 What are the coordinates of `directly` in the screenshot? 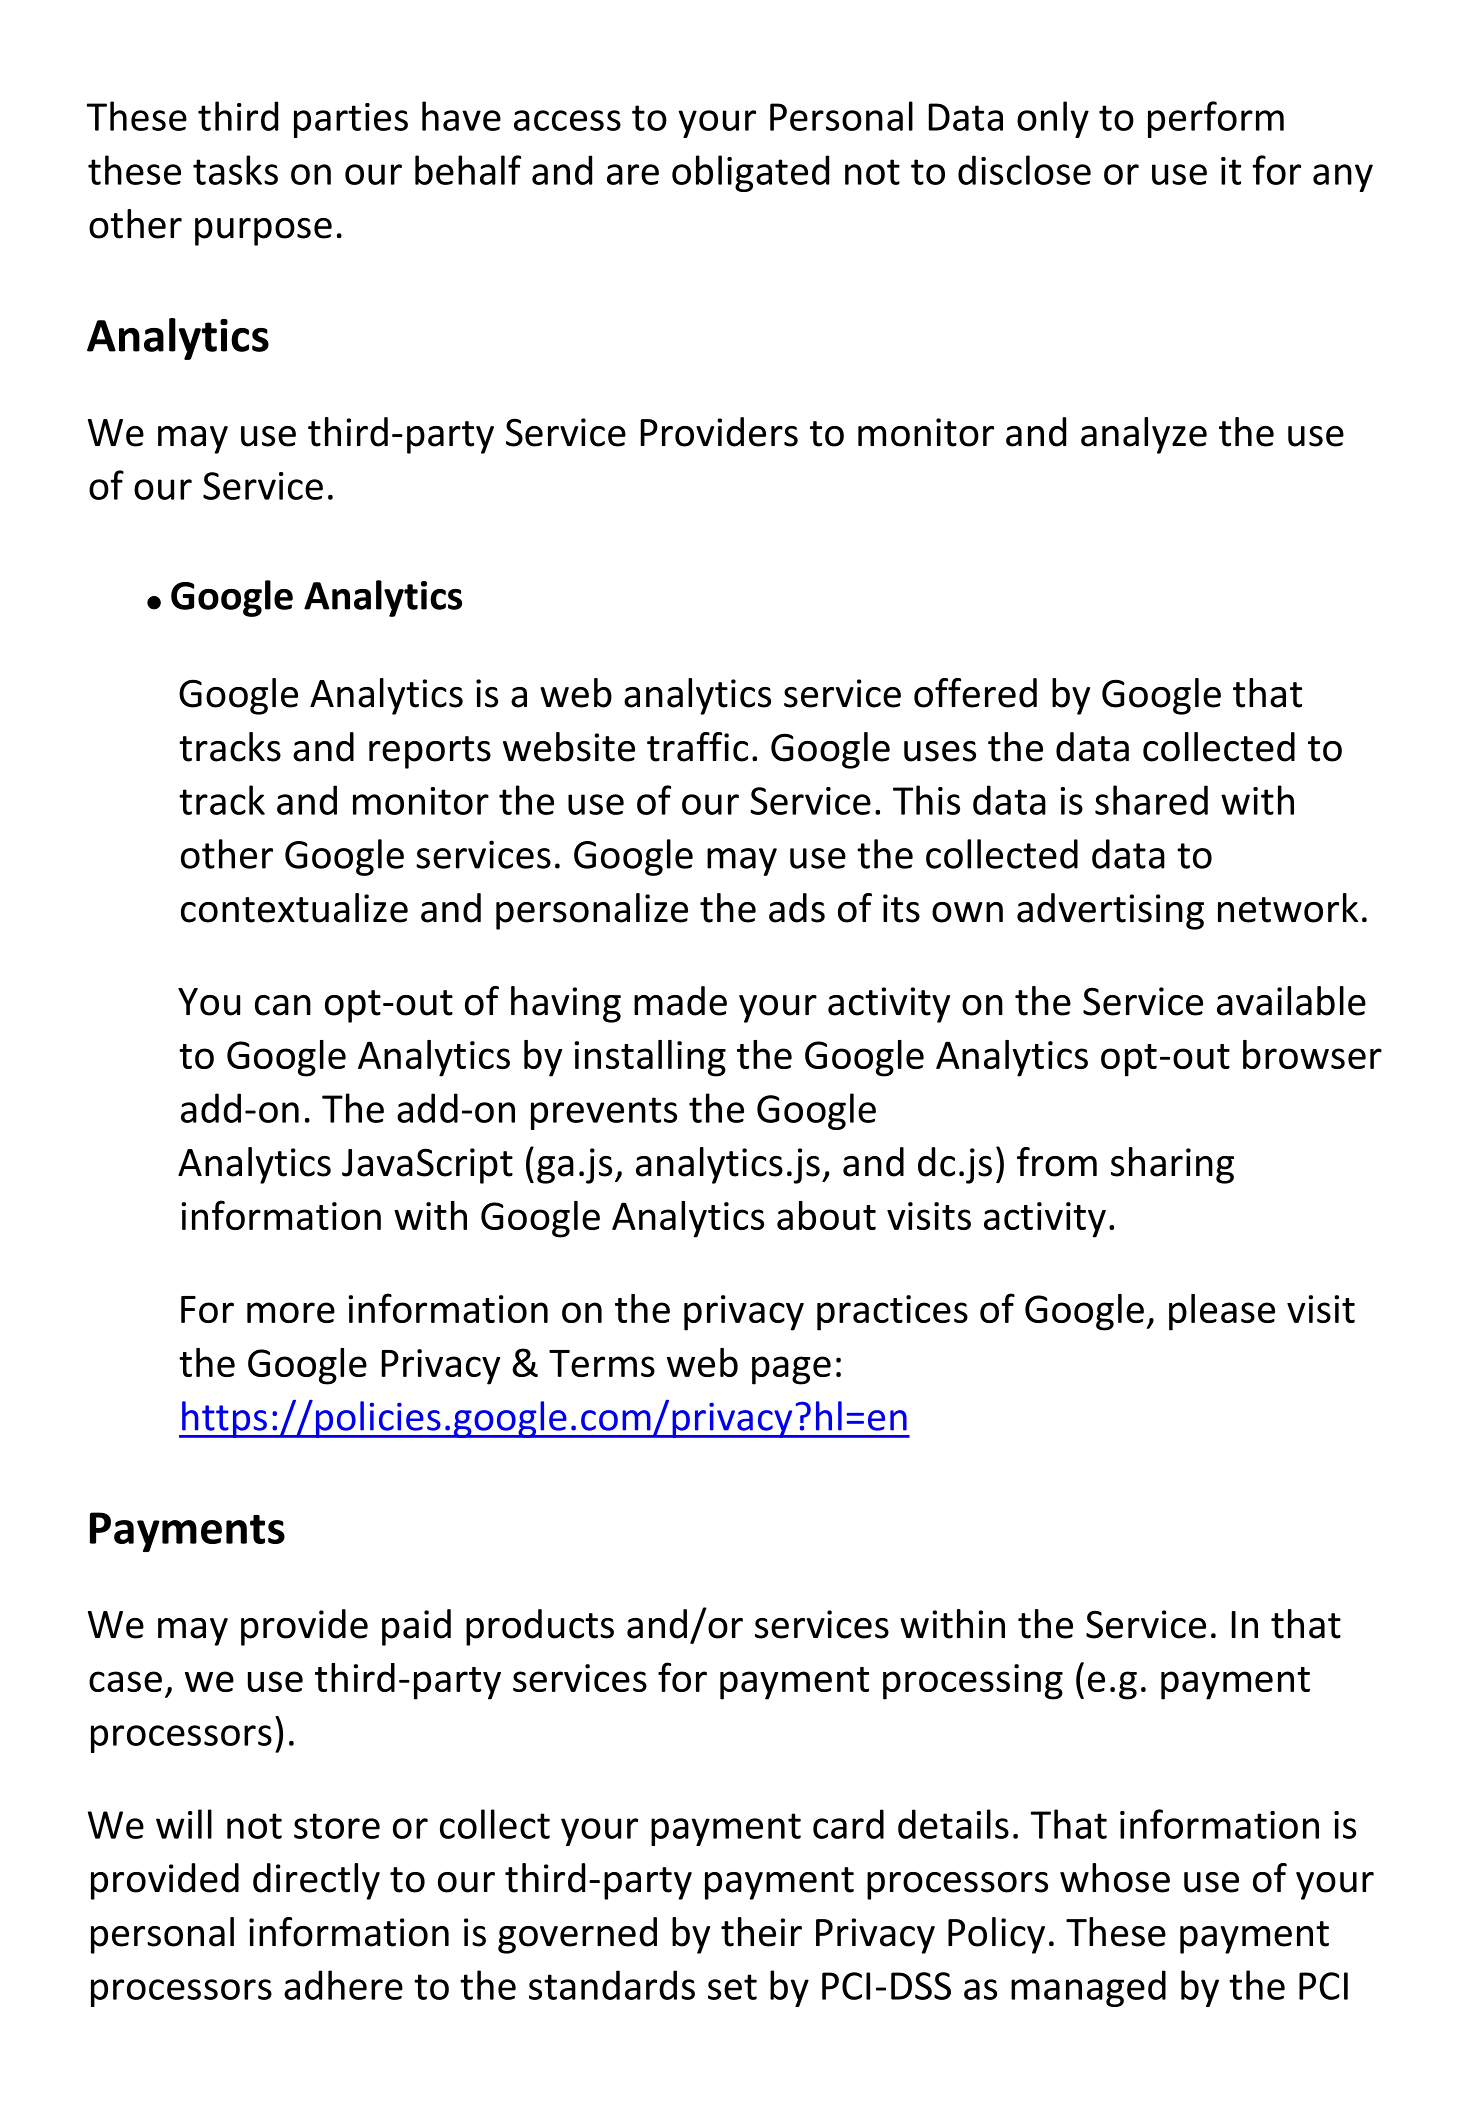 It's located at (316, 1881).
